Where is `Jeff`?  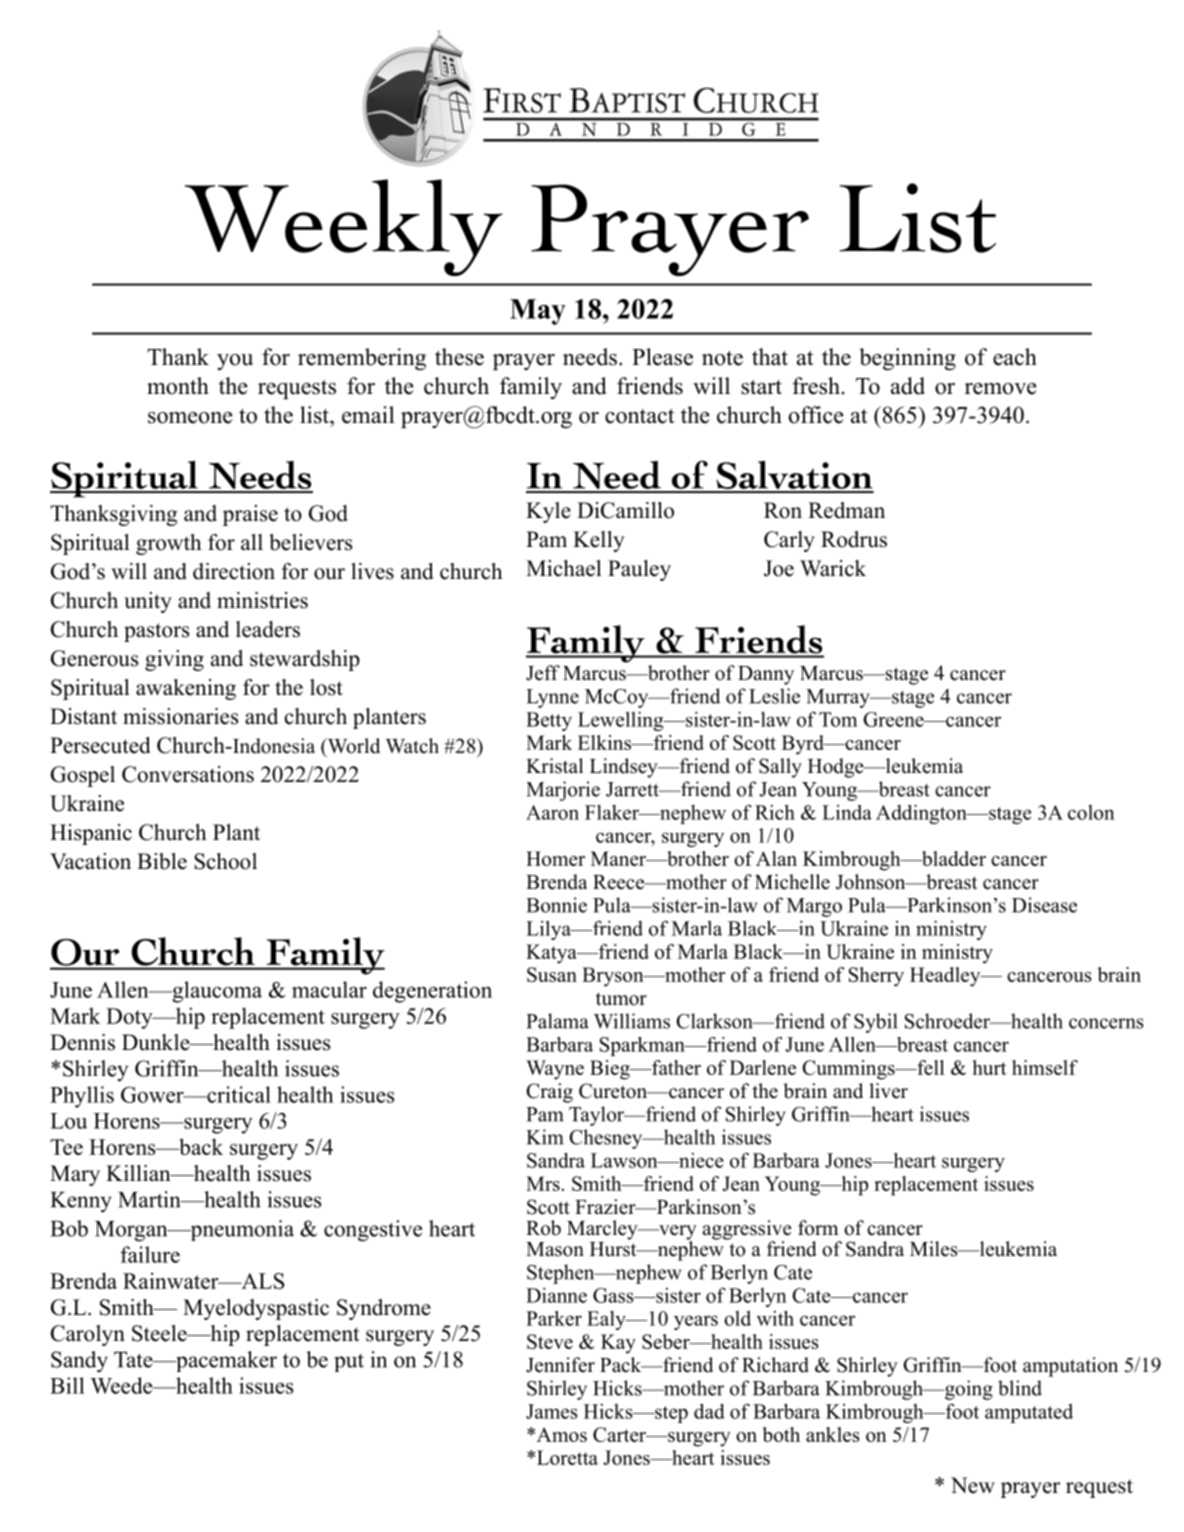
Jeff is located at coordinates (543, 673).
